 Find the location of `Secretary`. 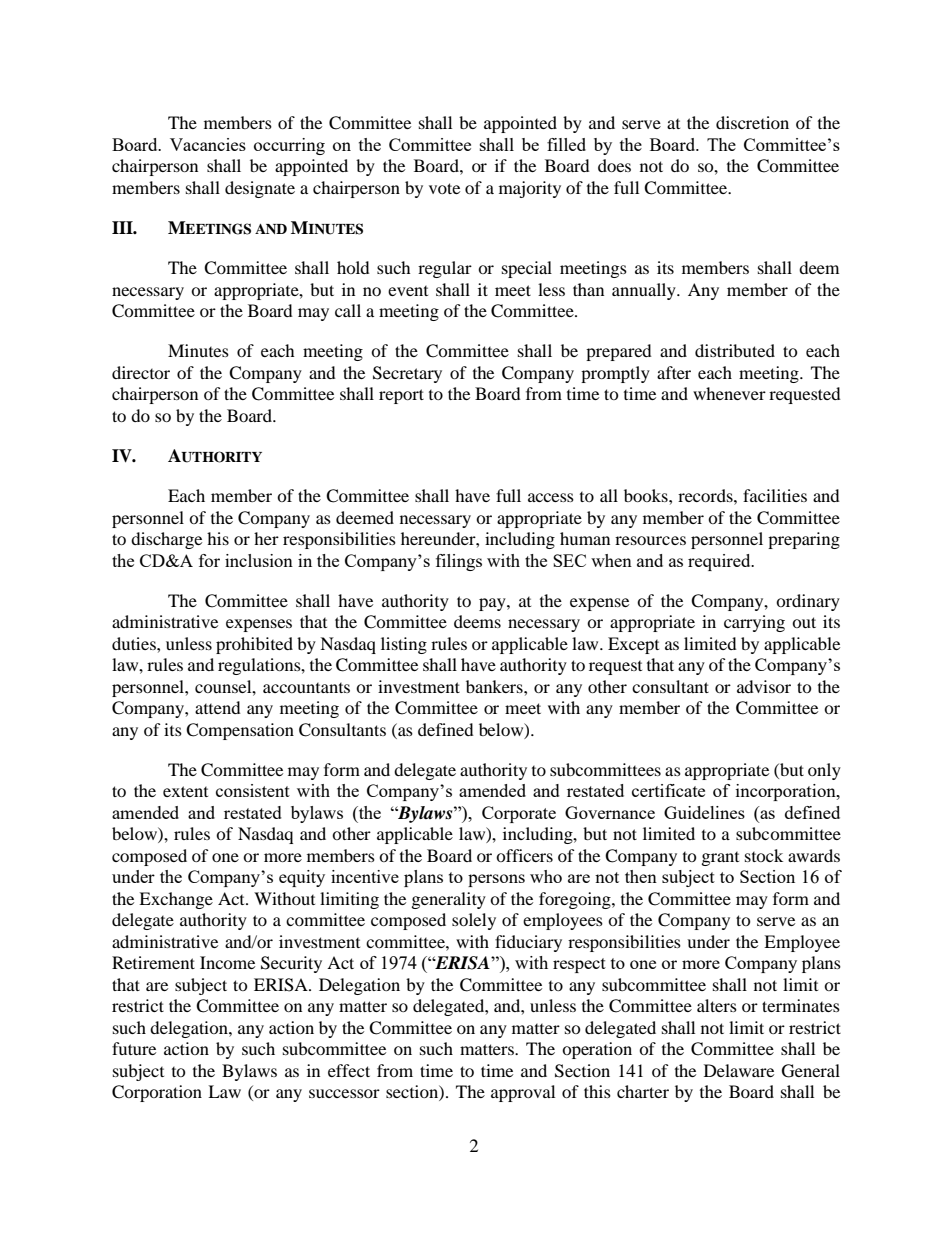

Secretary is located at coordinates (407, 374).
